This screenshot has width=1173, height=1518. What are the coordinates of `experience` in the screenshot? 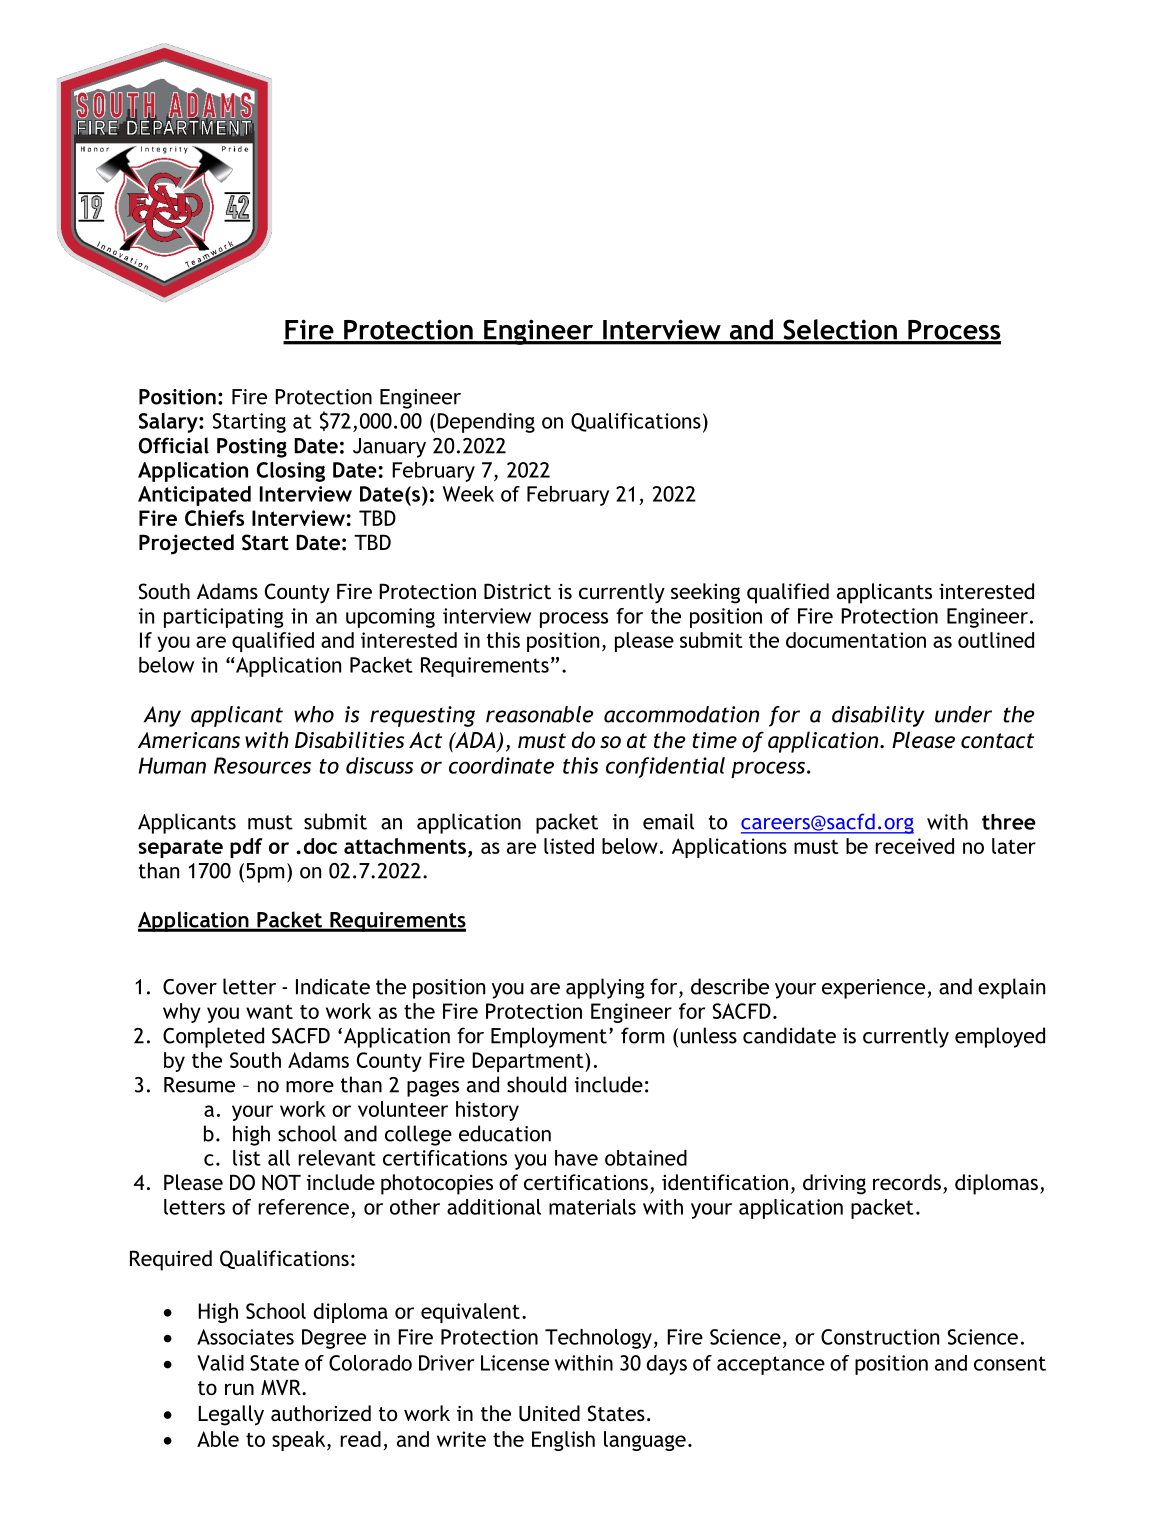 It's located at (875, 989).
